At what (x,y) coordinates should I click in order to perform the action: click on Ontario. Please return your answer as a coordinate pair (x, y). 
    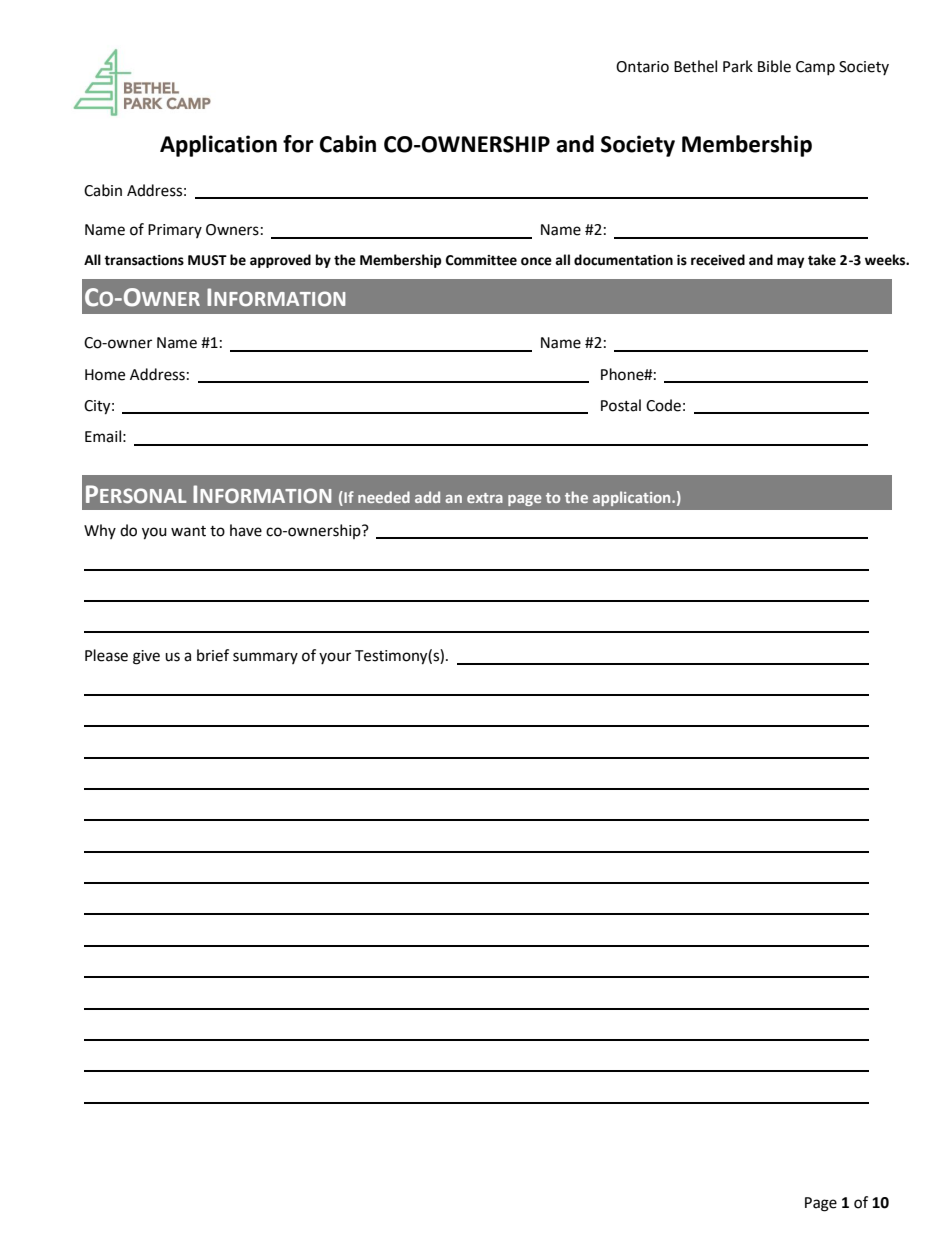
    Looking at the image, I should click on (642, 67).
